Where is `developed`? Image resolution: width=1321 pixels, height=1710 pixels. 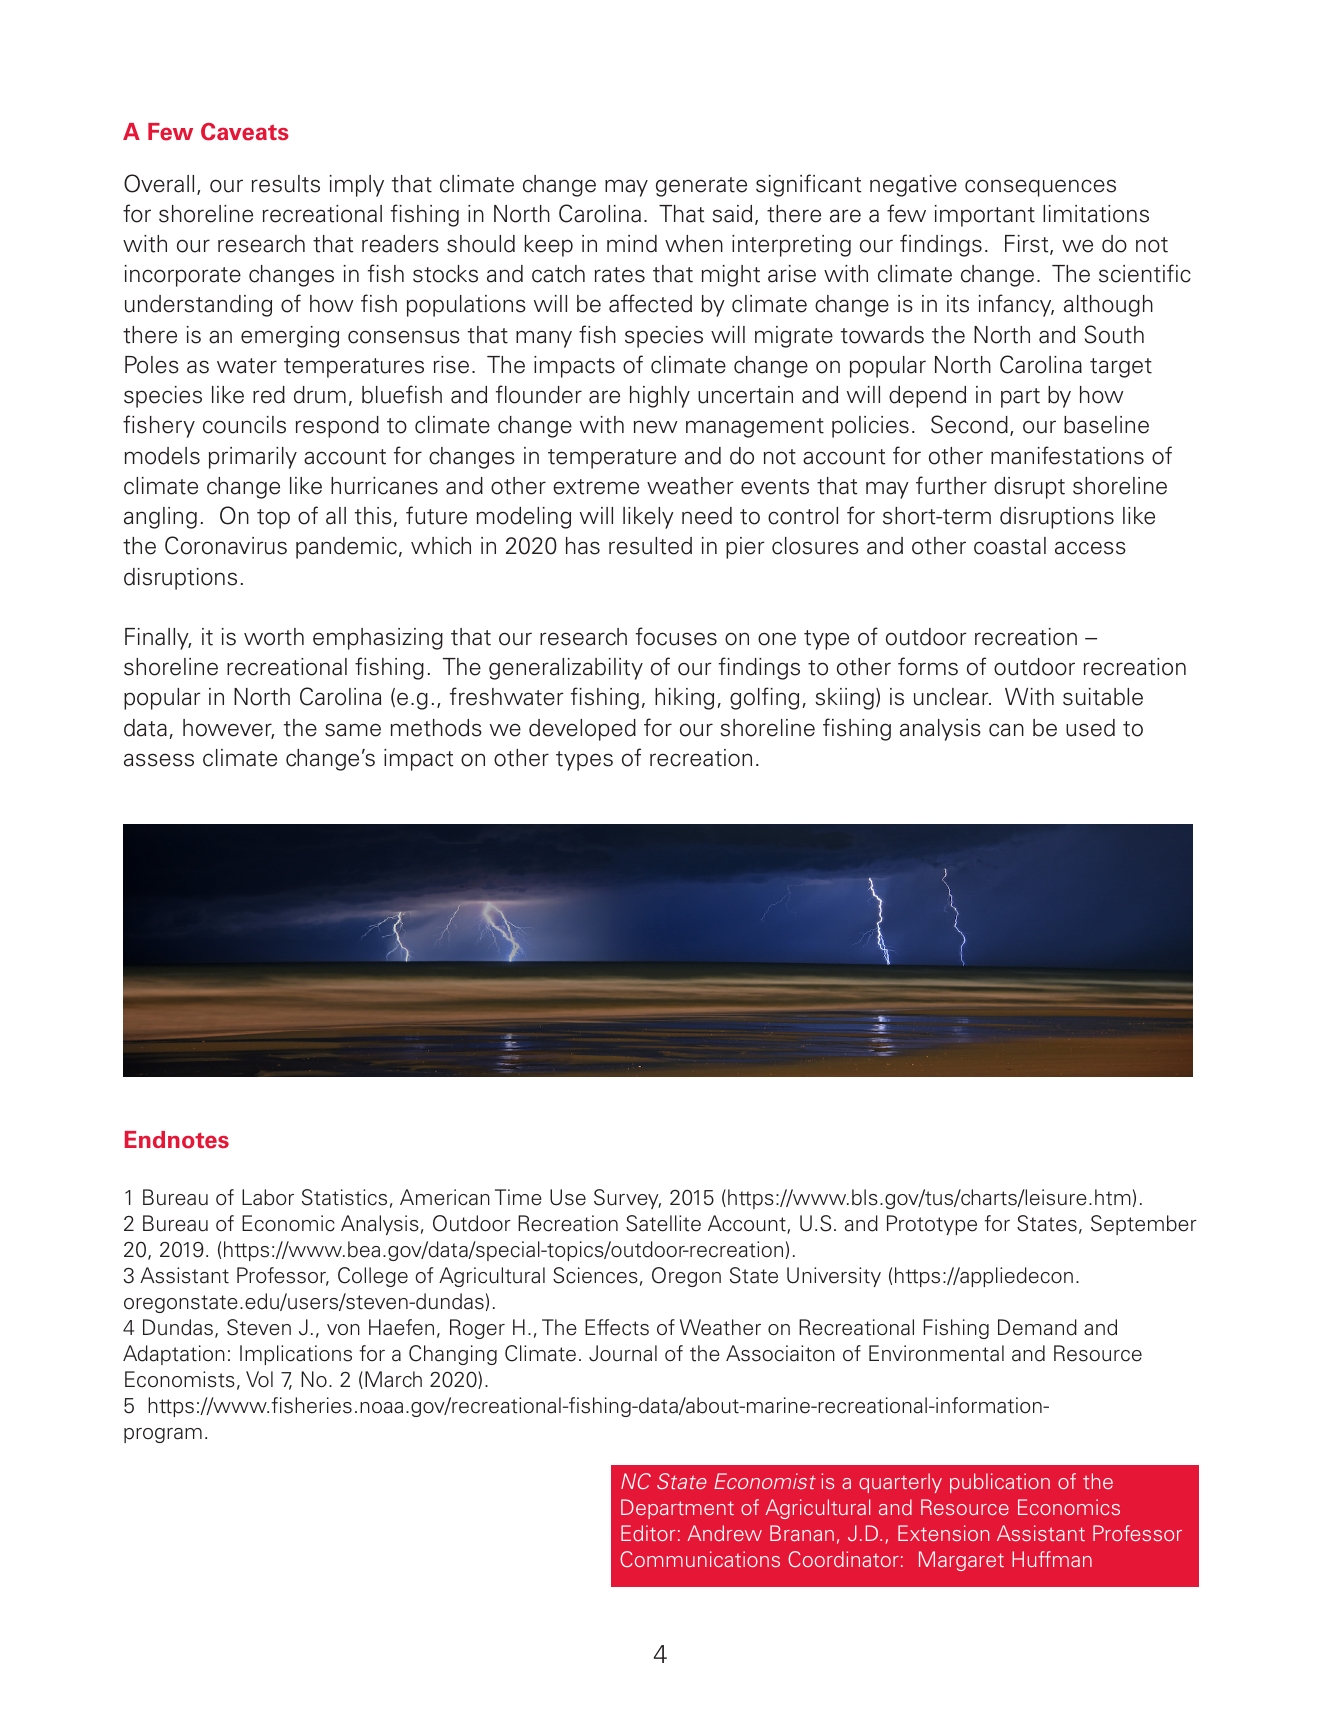
developed is located at coordinates (582, 730).
